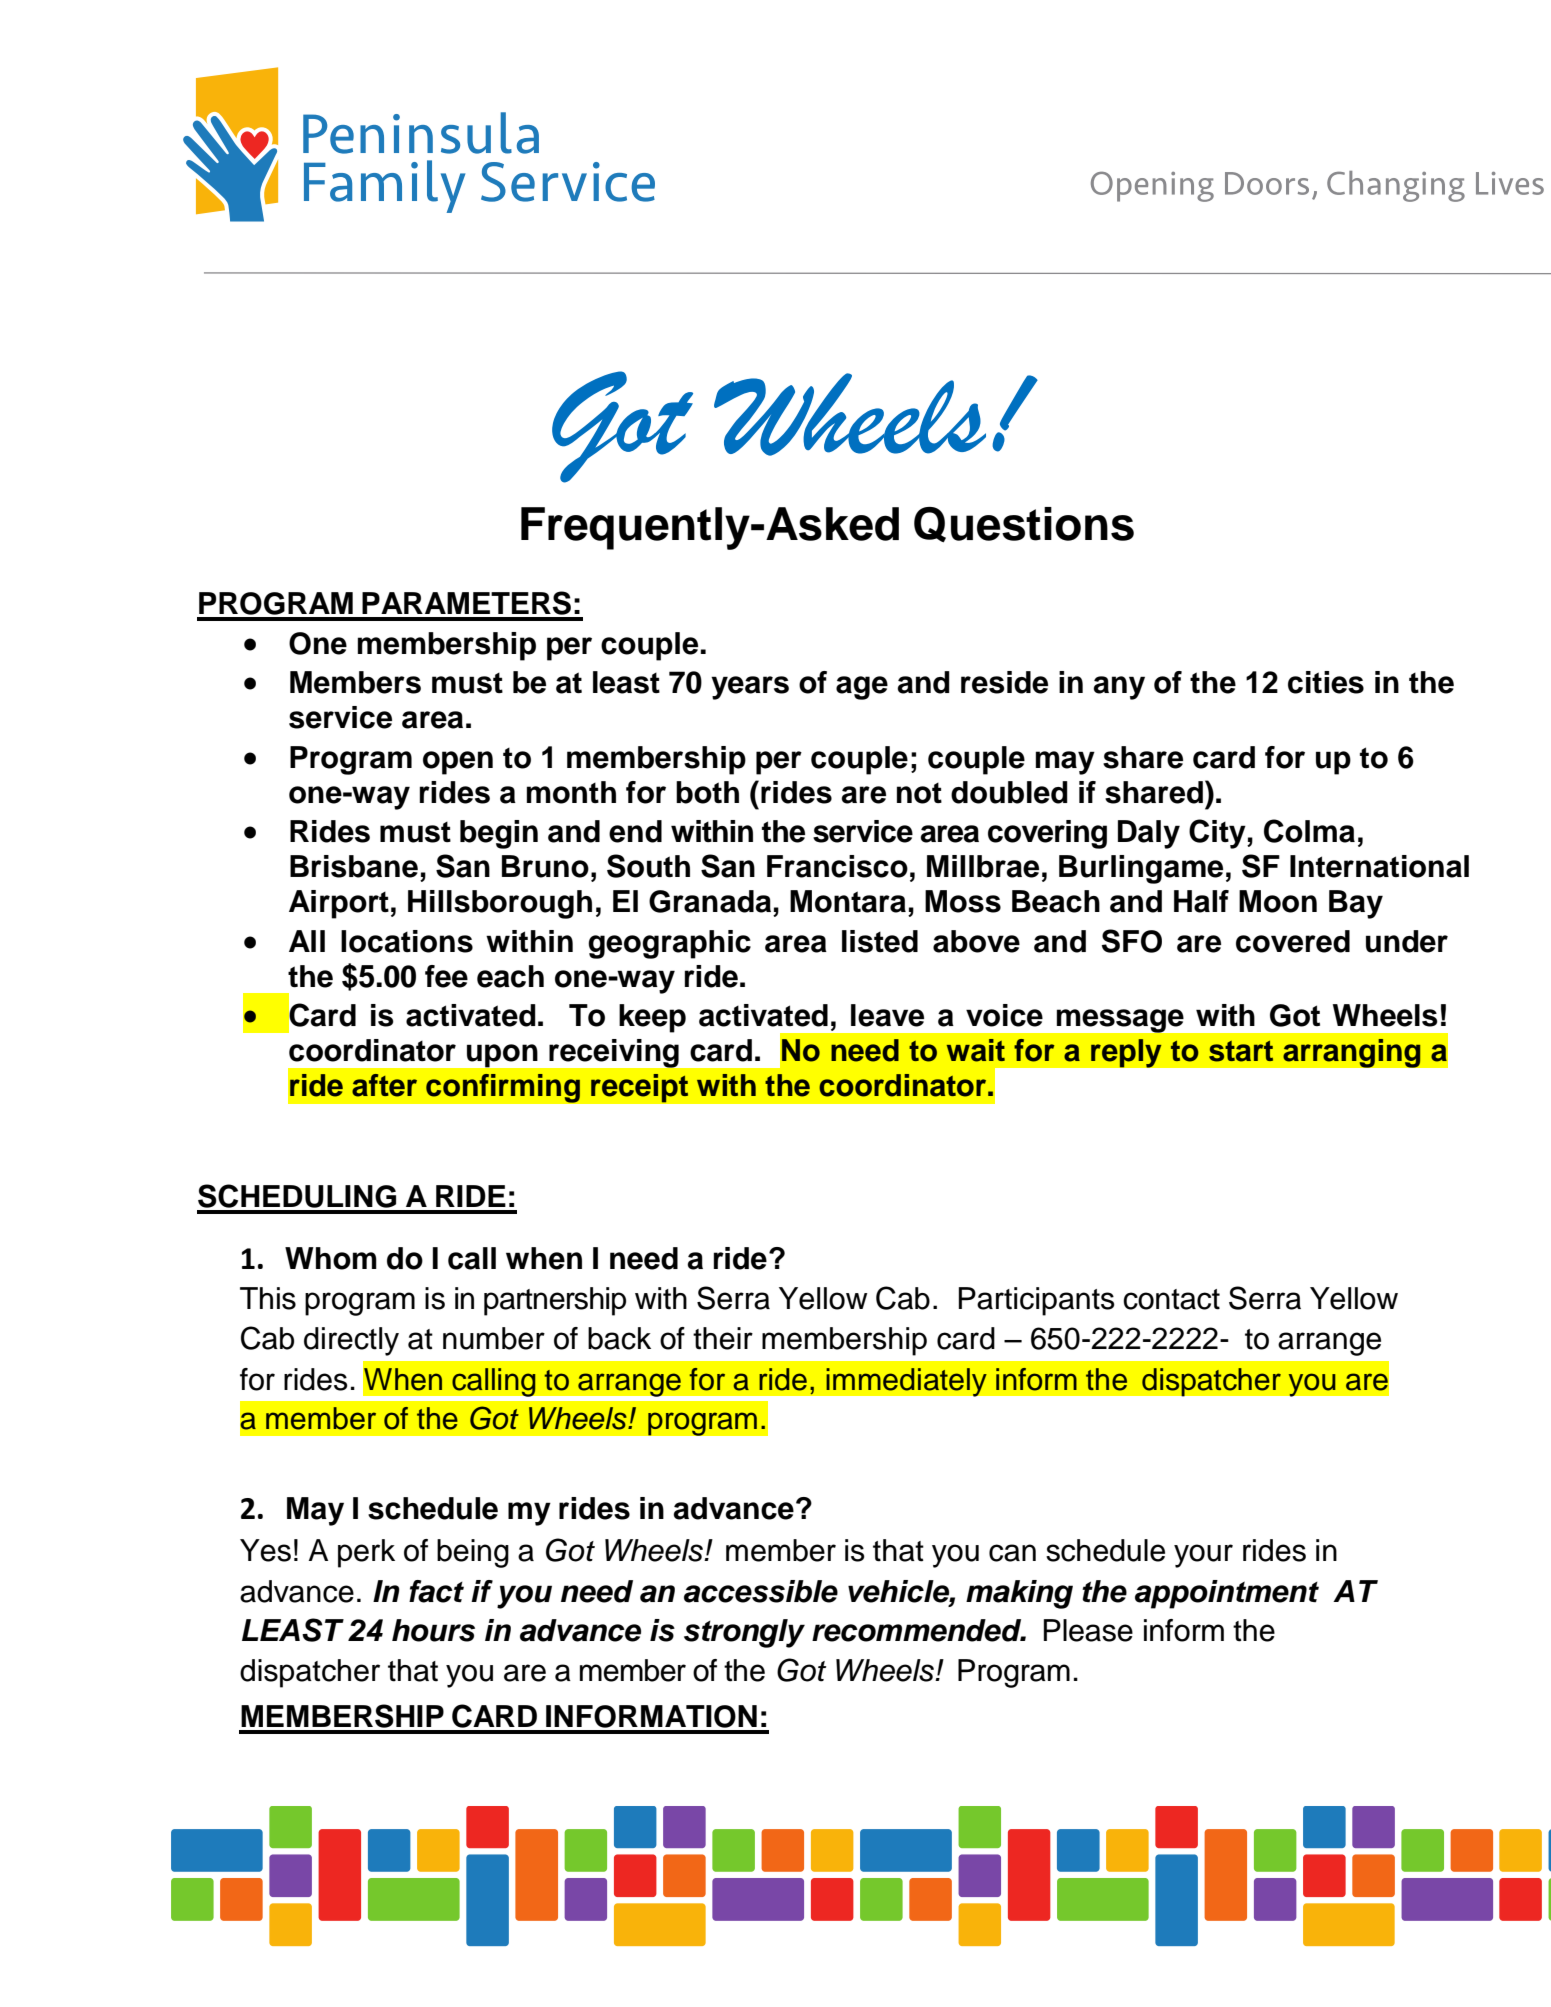  What do you see at coordinates (1326, 682) in the image?
I see `cities` at bounding box center [1326, 682].
